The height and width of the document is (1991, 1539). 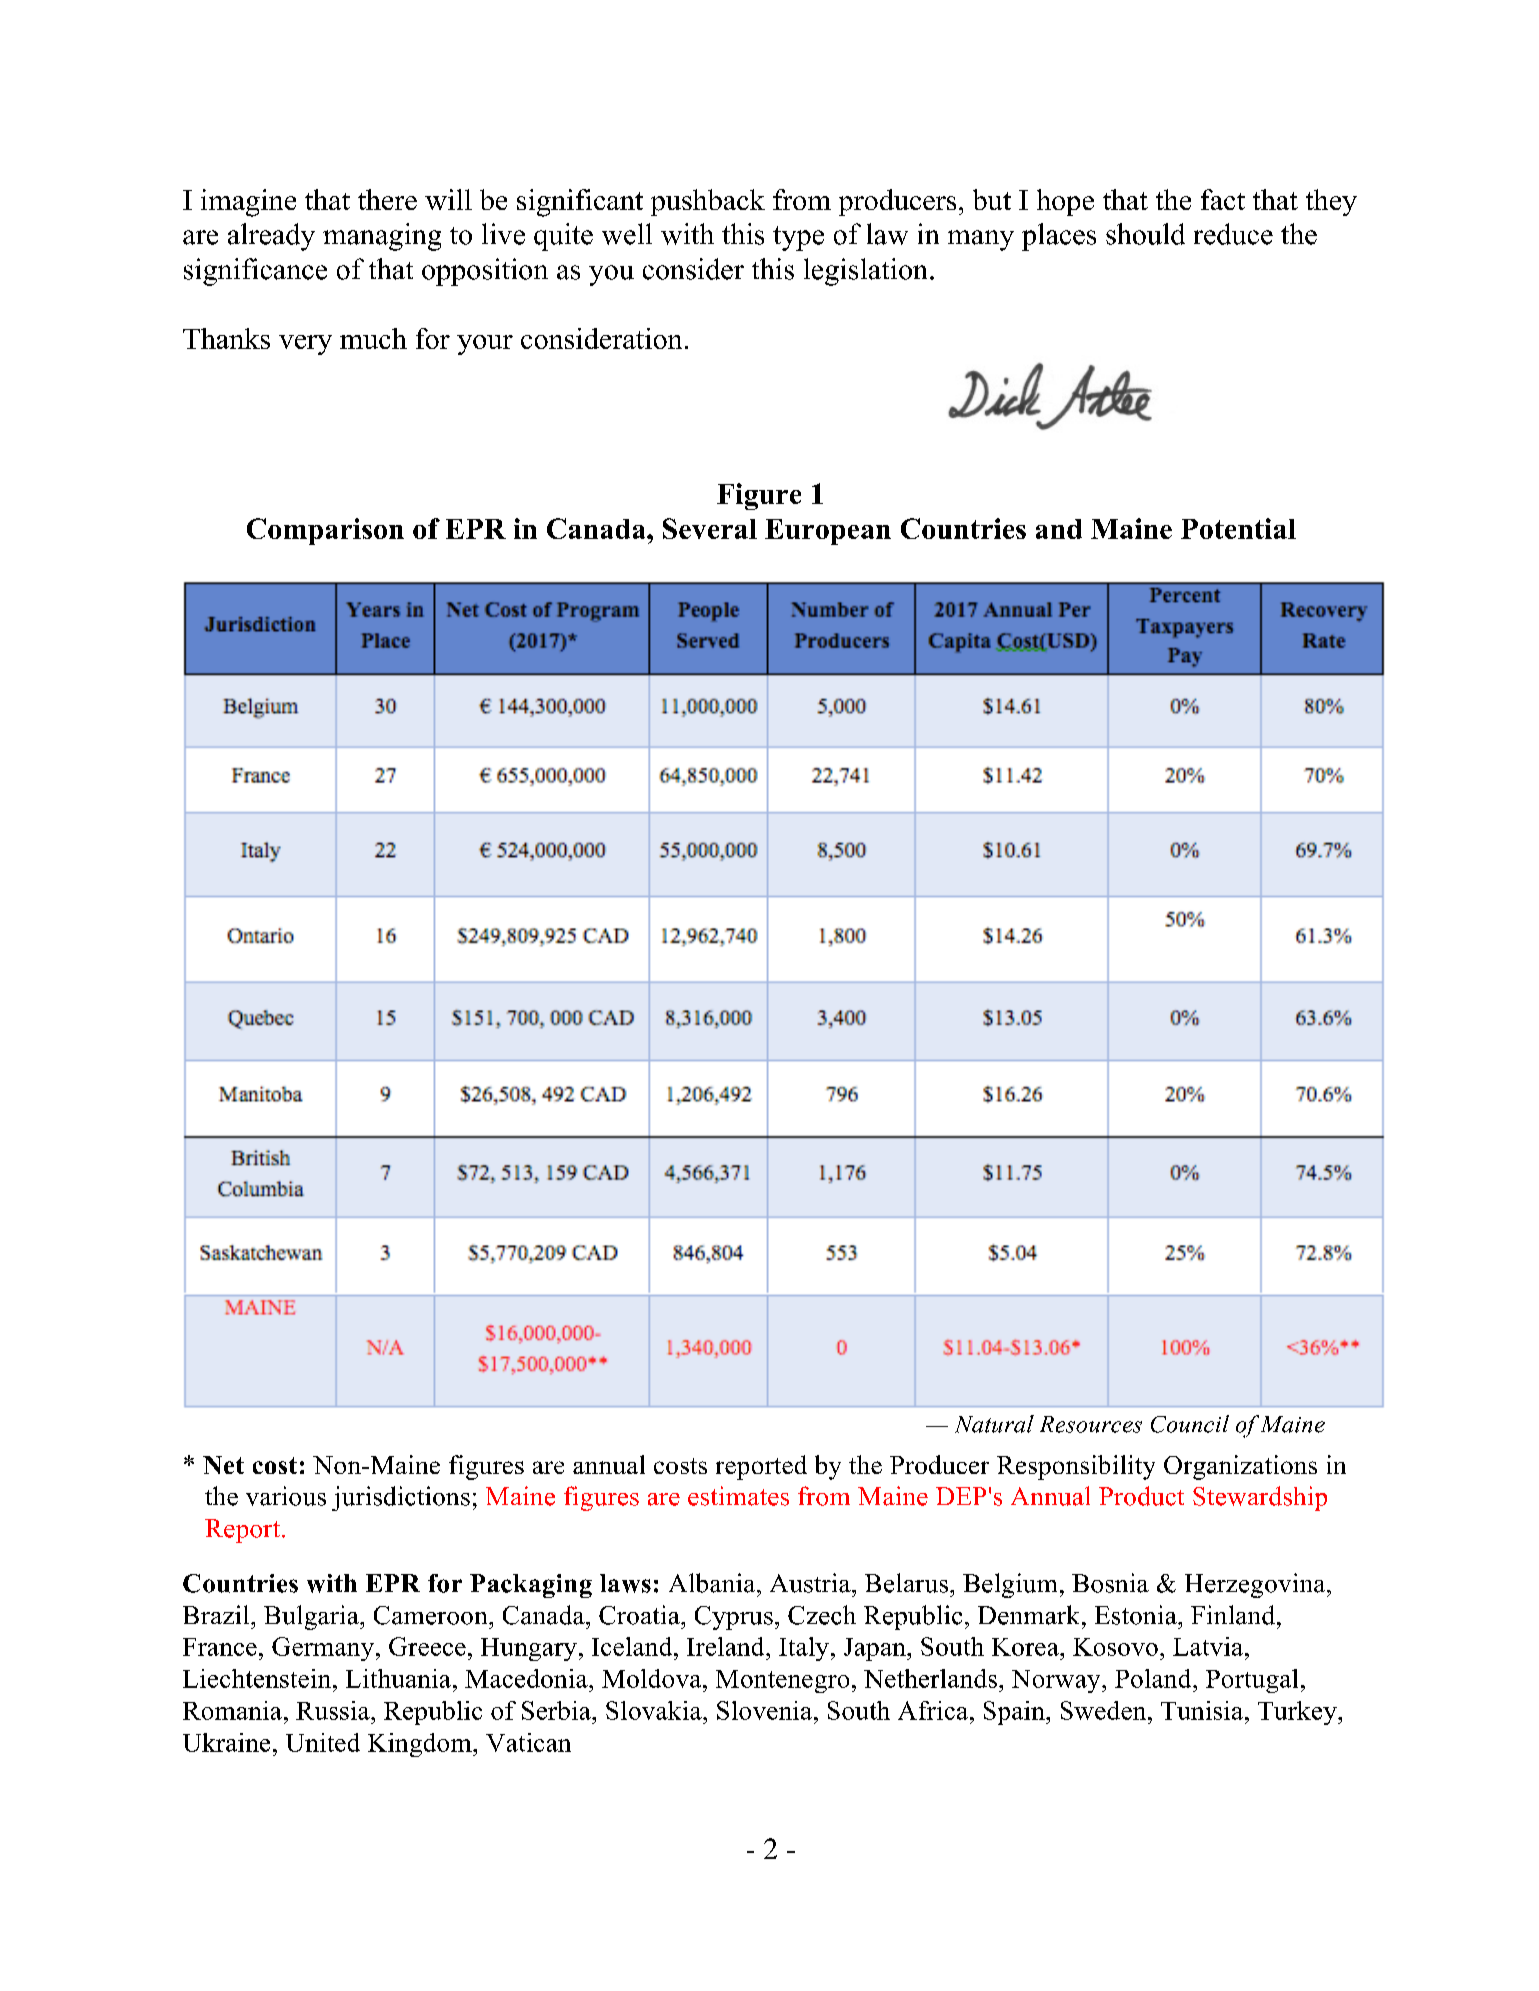 I want to click on European, so click(x=828, y=532).
